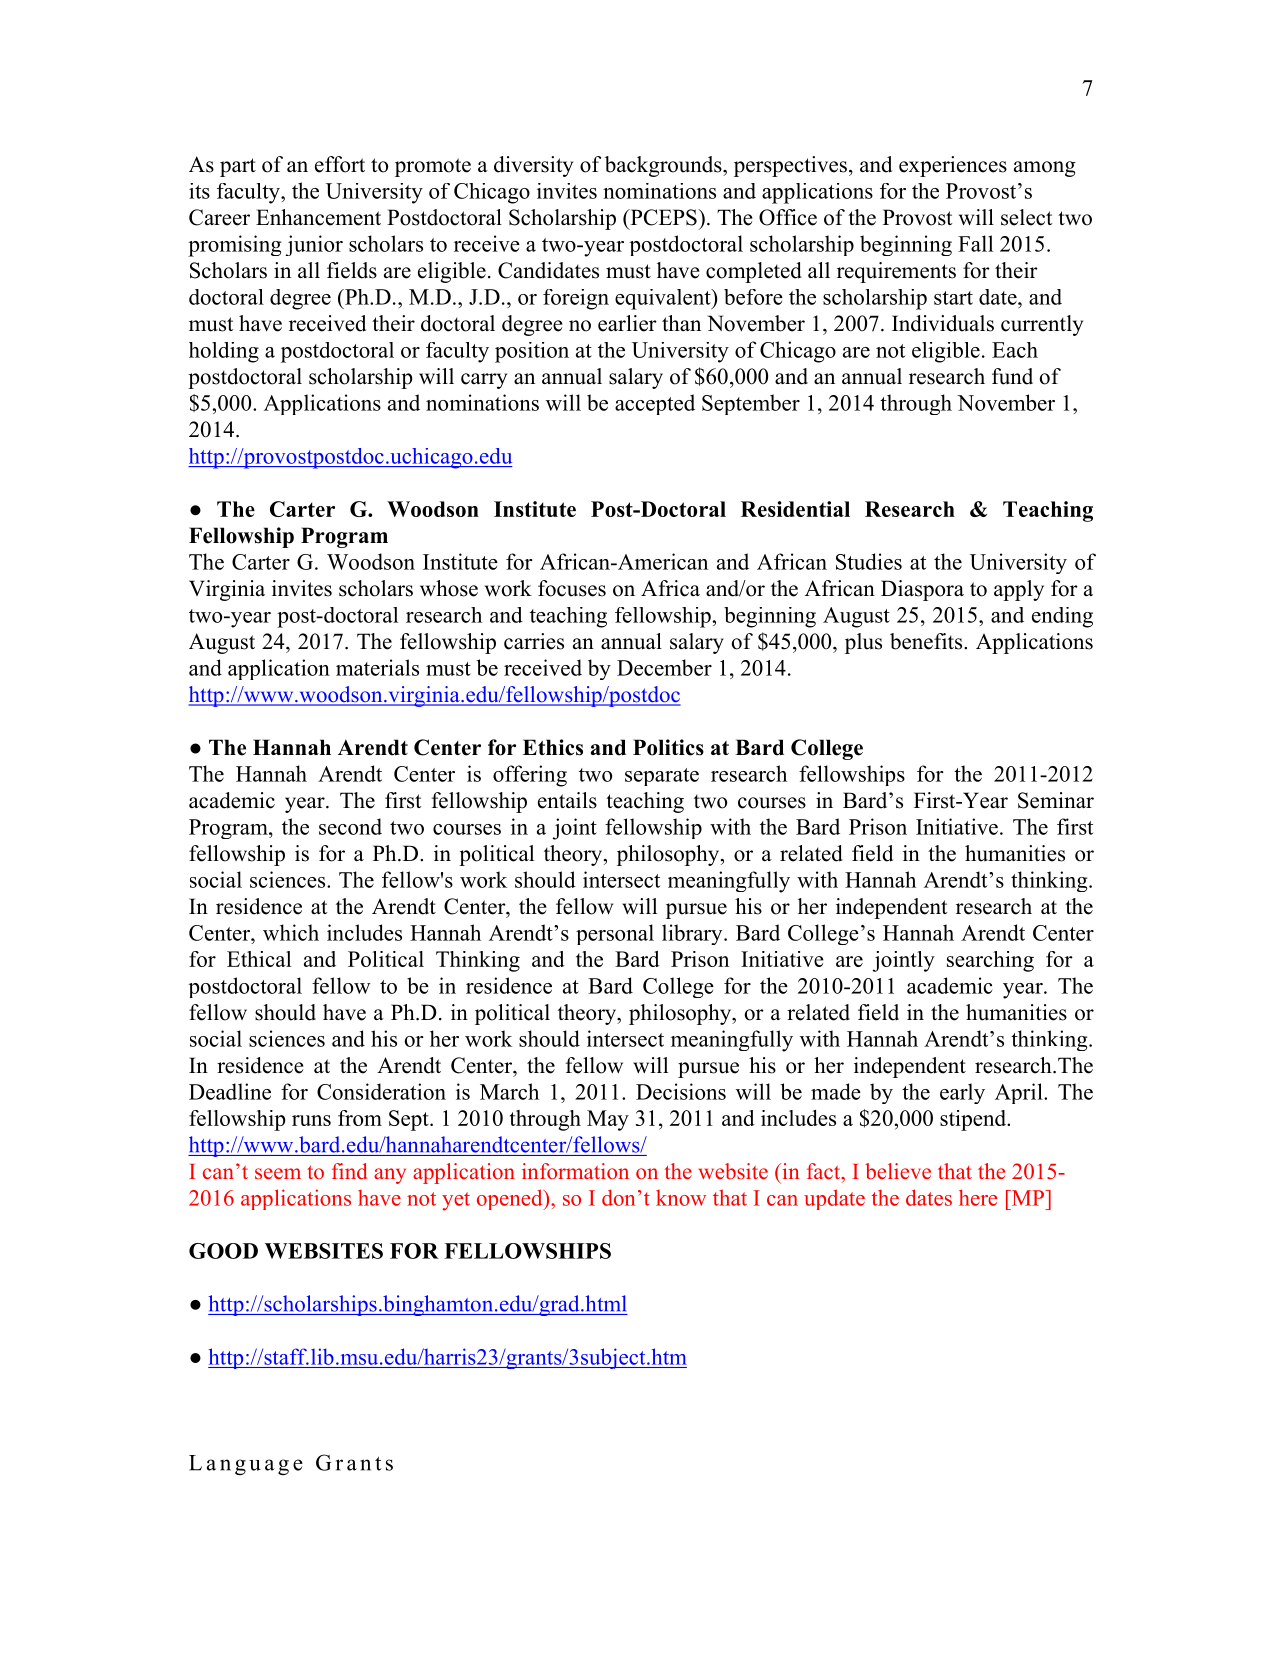  I want to click on Language, so click(246, 1465).
